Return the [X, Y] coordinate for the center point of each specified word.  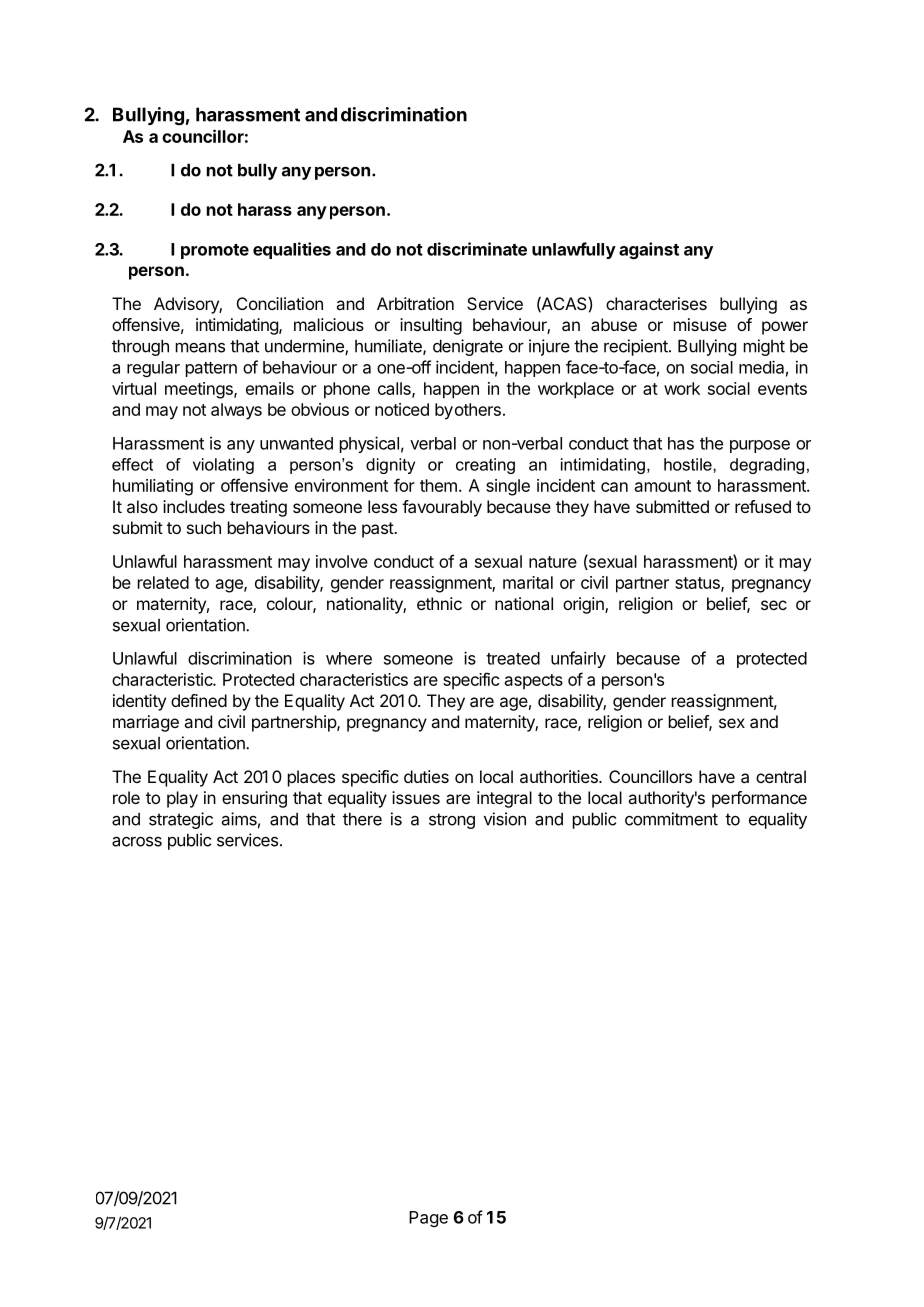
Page [428, 1219]
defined [199, 700]
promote [215, 251]
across [137, 841]
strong [452, 821]
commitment [671, 819]
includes [194, 506]
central [781, 776]
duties [426, 776]
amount [663, 486]
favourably [442, 508]
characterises [656, 303]
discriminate [477, 249]
